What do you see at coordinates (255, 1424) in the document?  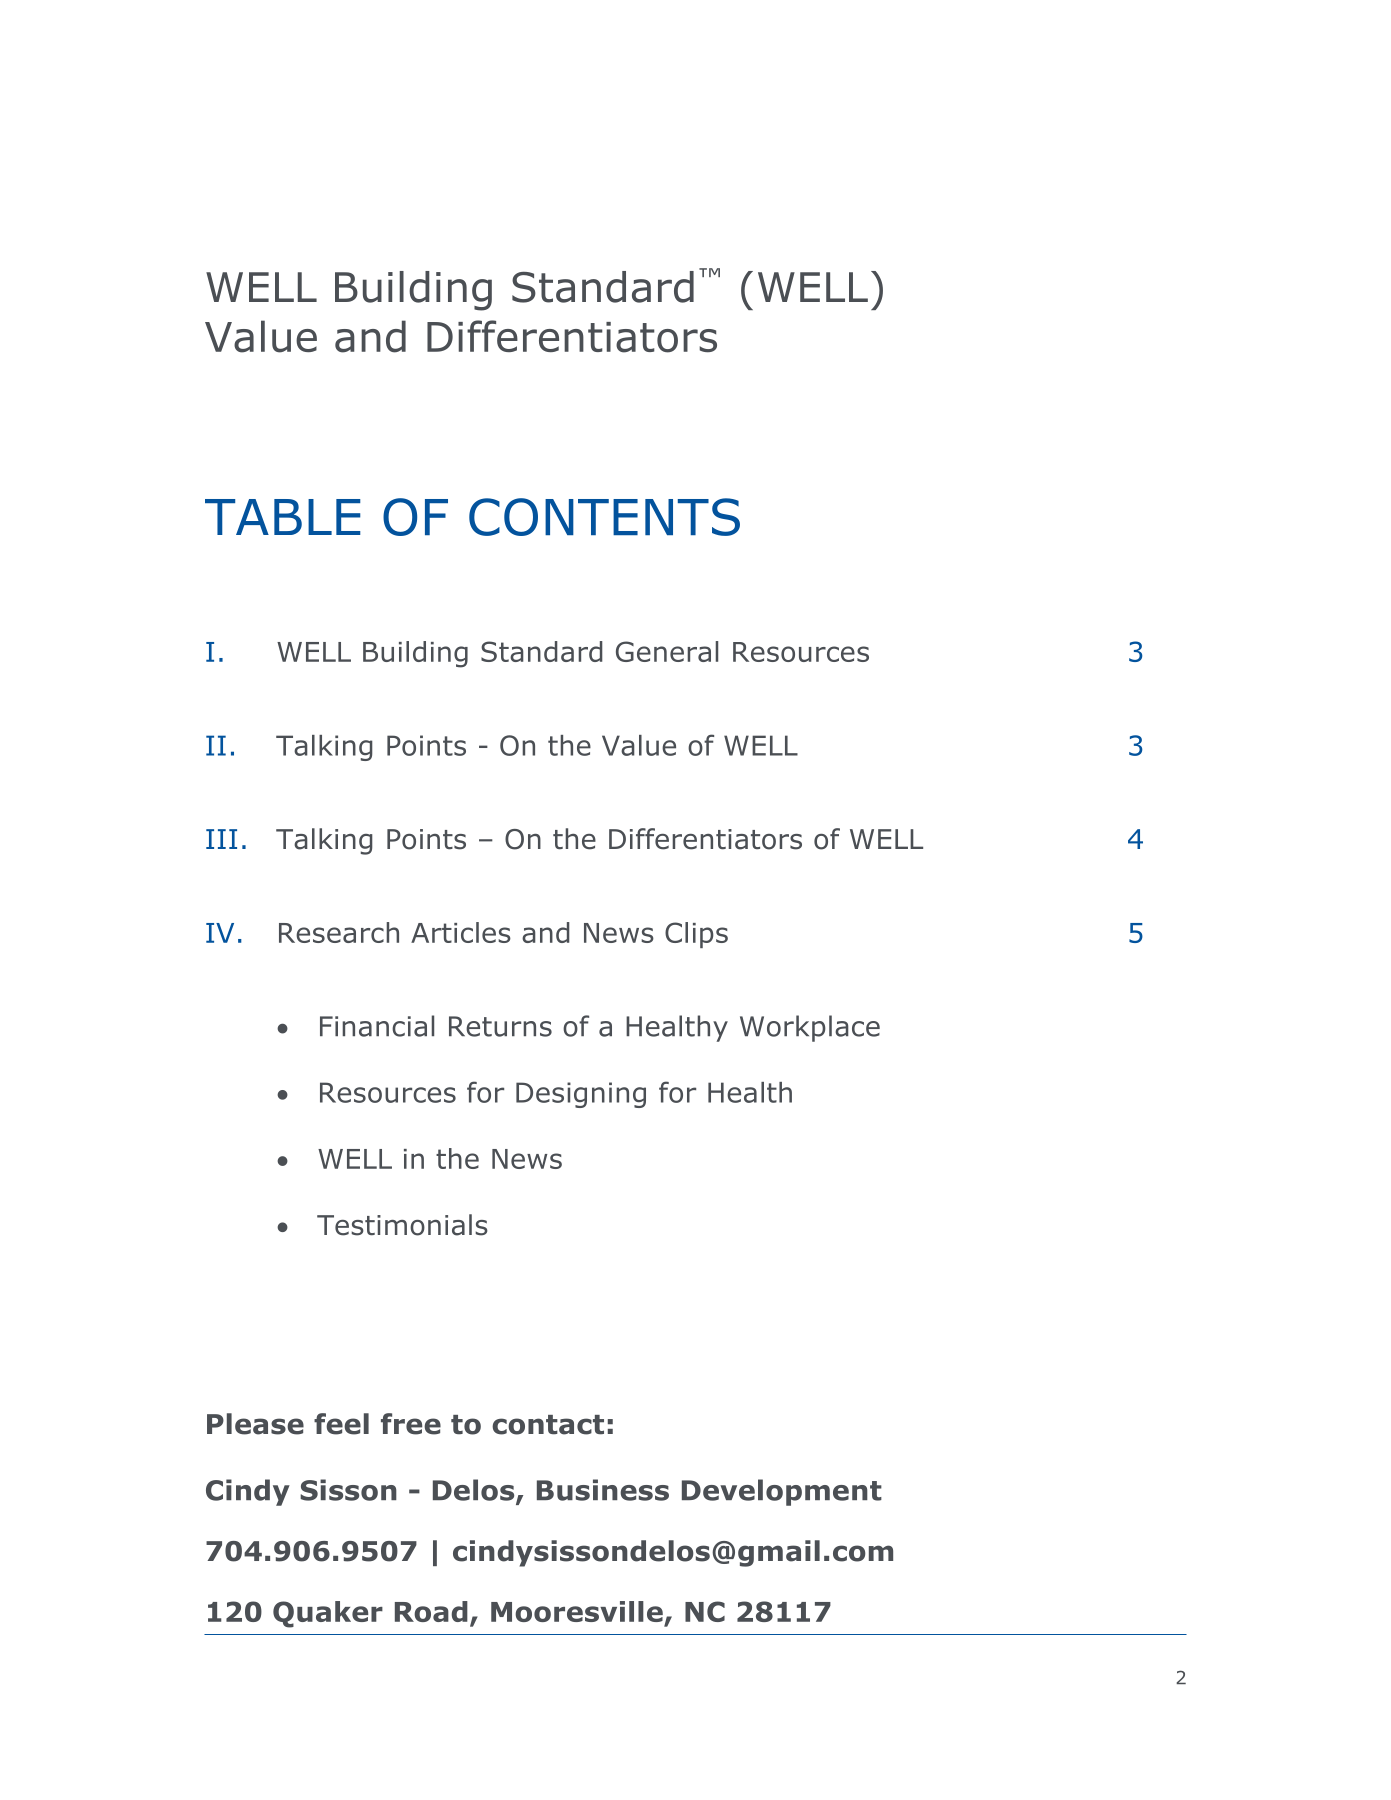 I see `Please` at bounding box center [255, 1424].
